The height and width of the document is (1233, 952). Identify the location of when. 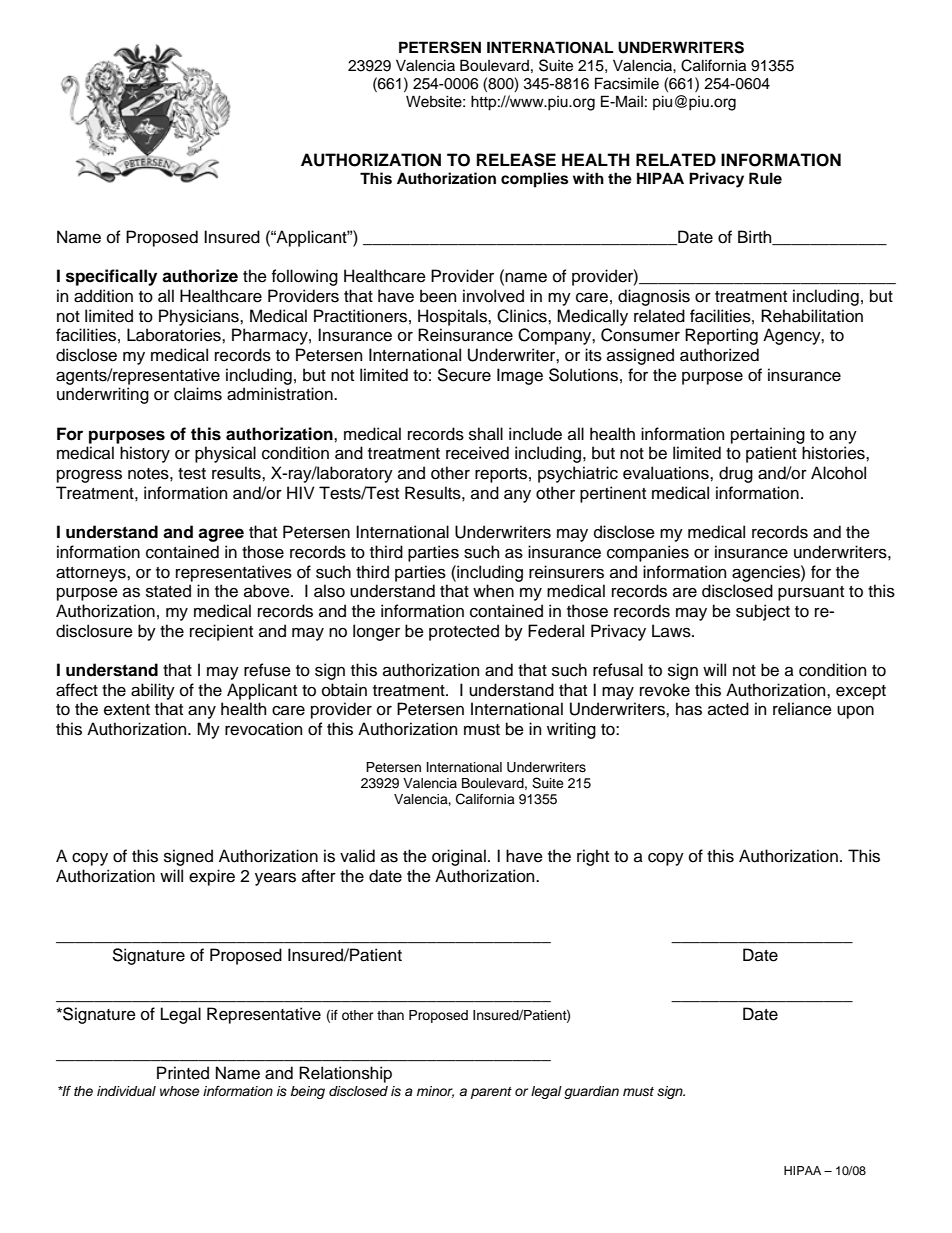
(493, 591).
